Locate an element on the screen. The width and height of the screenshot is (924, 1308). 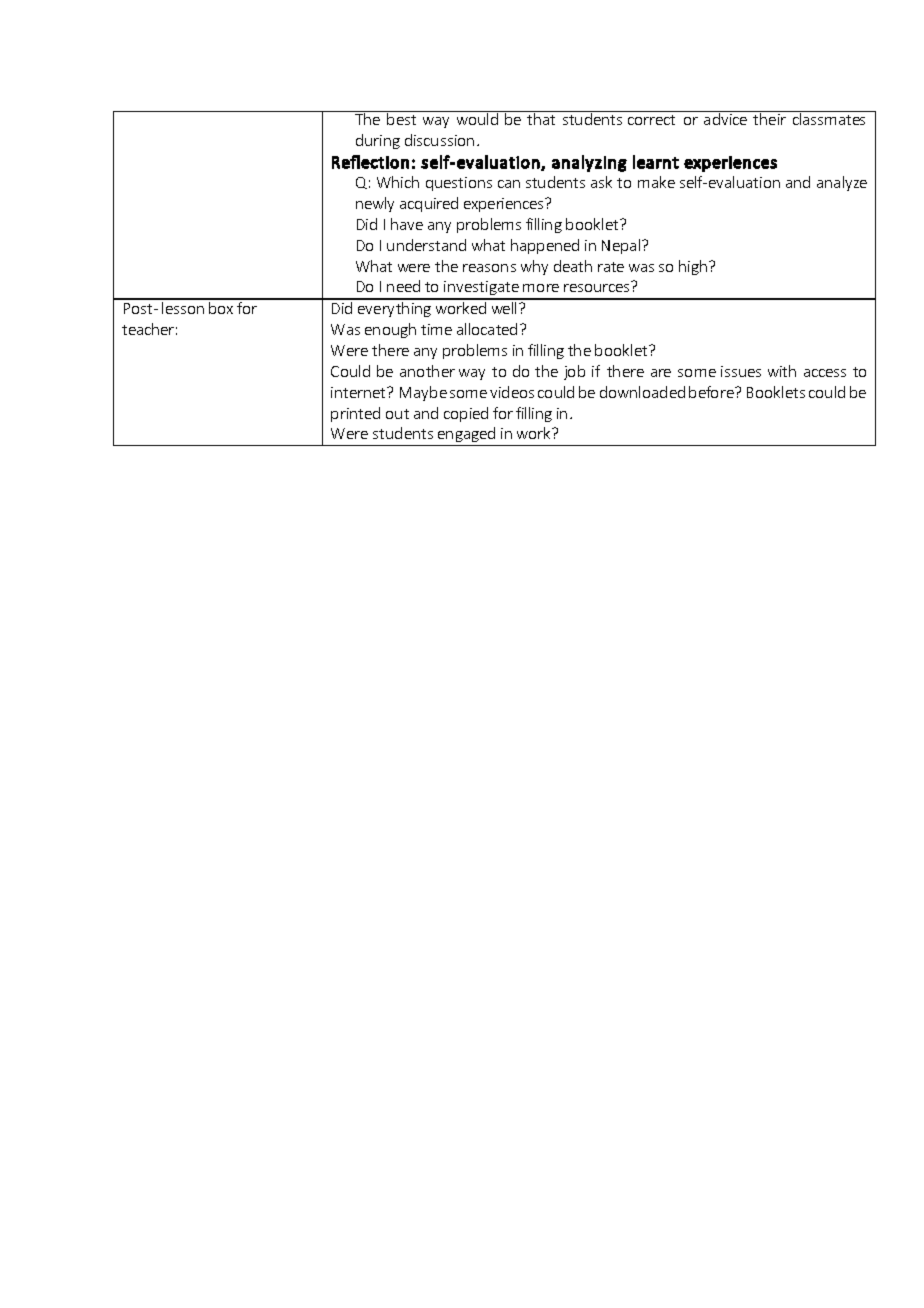
allocated is located at coordinates (487, 329).
